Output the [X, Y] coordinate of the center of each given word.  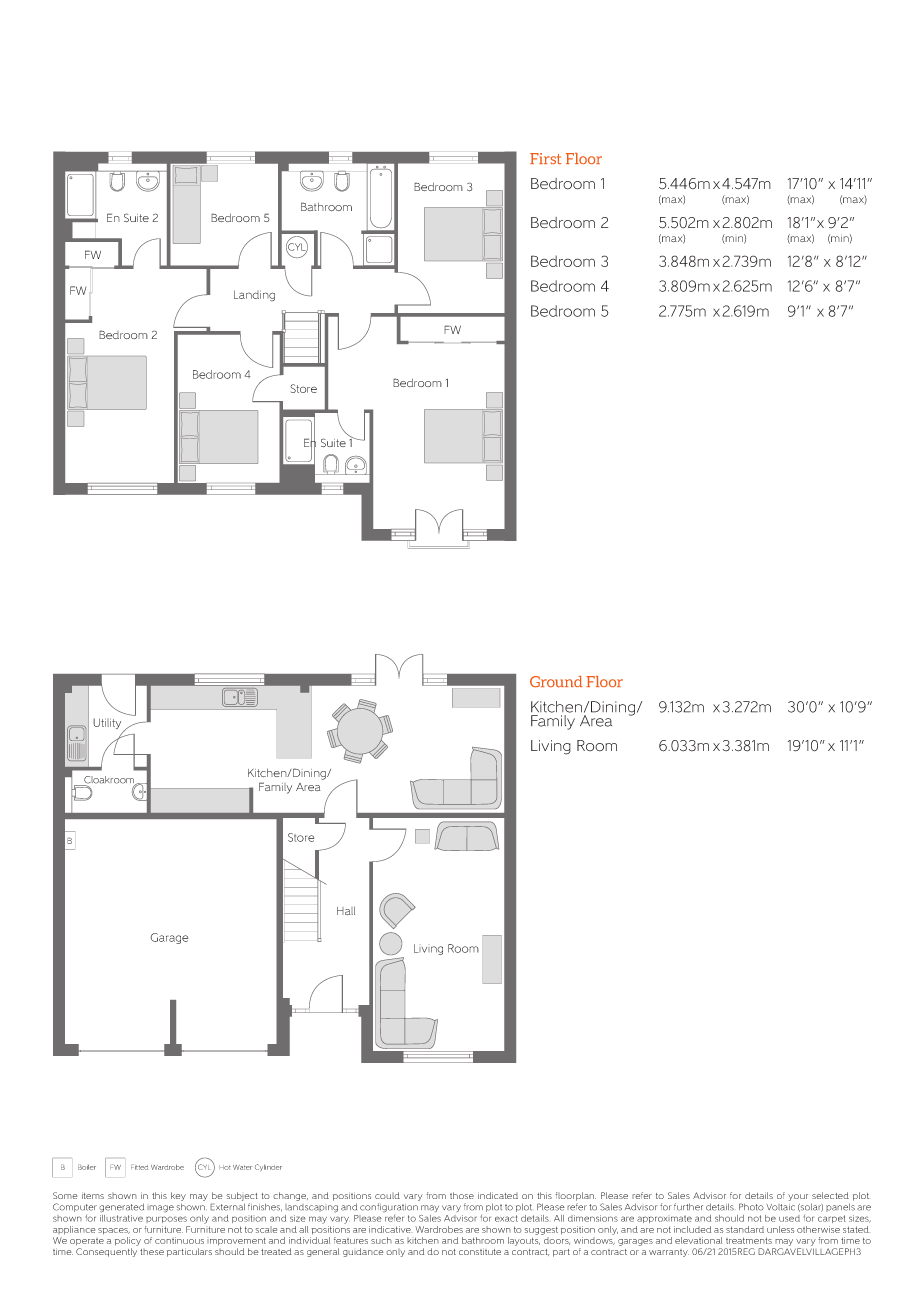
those [462, 1195]
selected [830, 1195]
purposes [166, 1219]
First [545, 158]
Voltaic [781, 1207]
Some [65, 1195]
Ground [556, 682]
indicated [498, 1195]
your [798, 1197]
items [93, 1195]
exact [506, 1218]
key [178, 1198]
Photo [751, 1207]
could [387, 1195]
